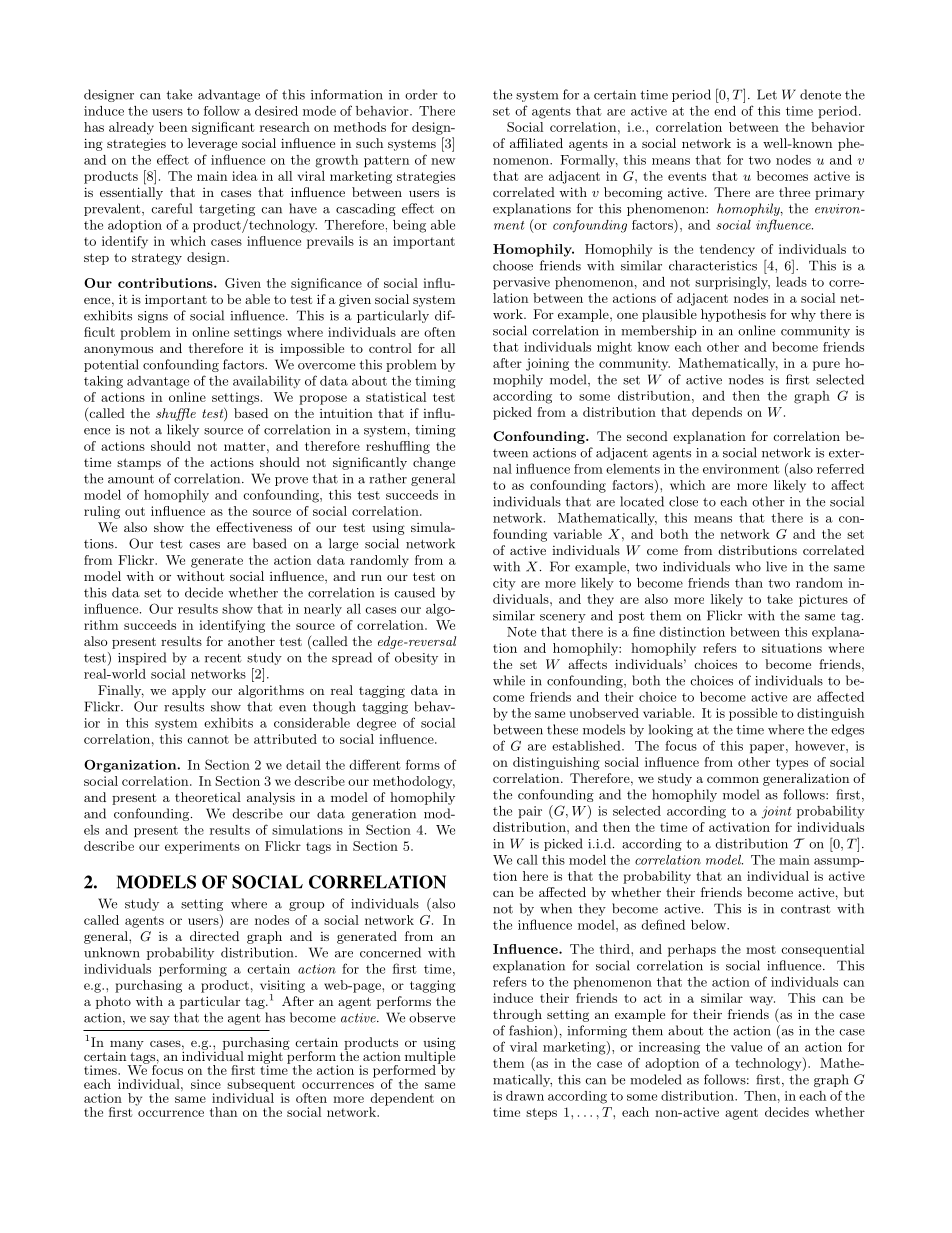 Image resolution: width=952 pixels, height=1233 pixels. What do you see at coordinates (504, 584) in the page?
I see `city` at bounding box center [504, 584].
